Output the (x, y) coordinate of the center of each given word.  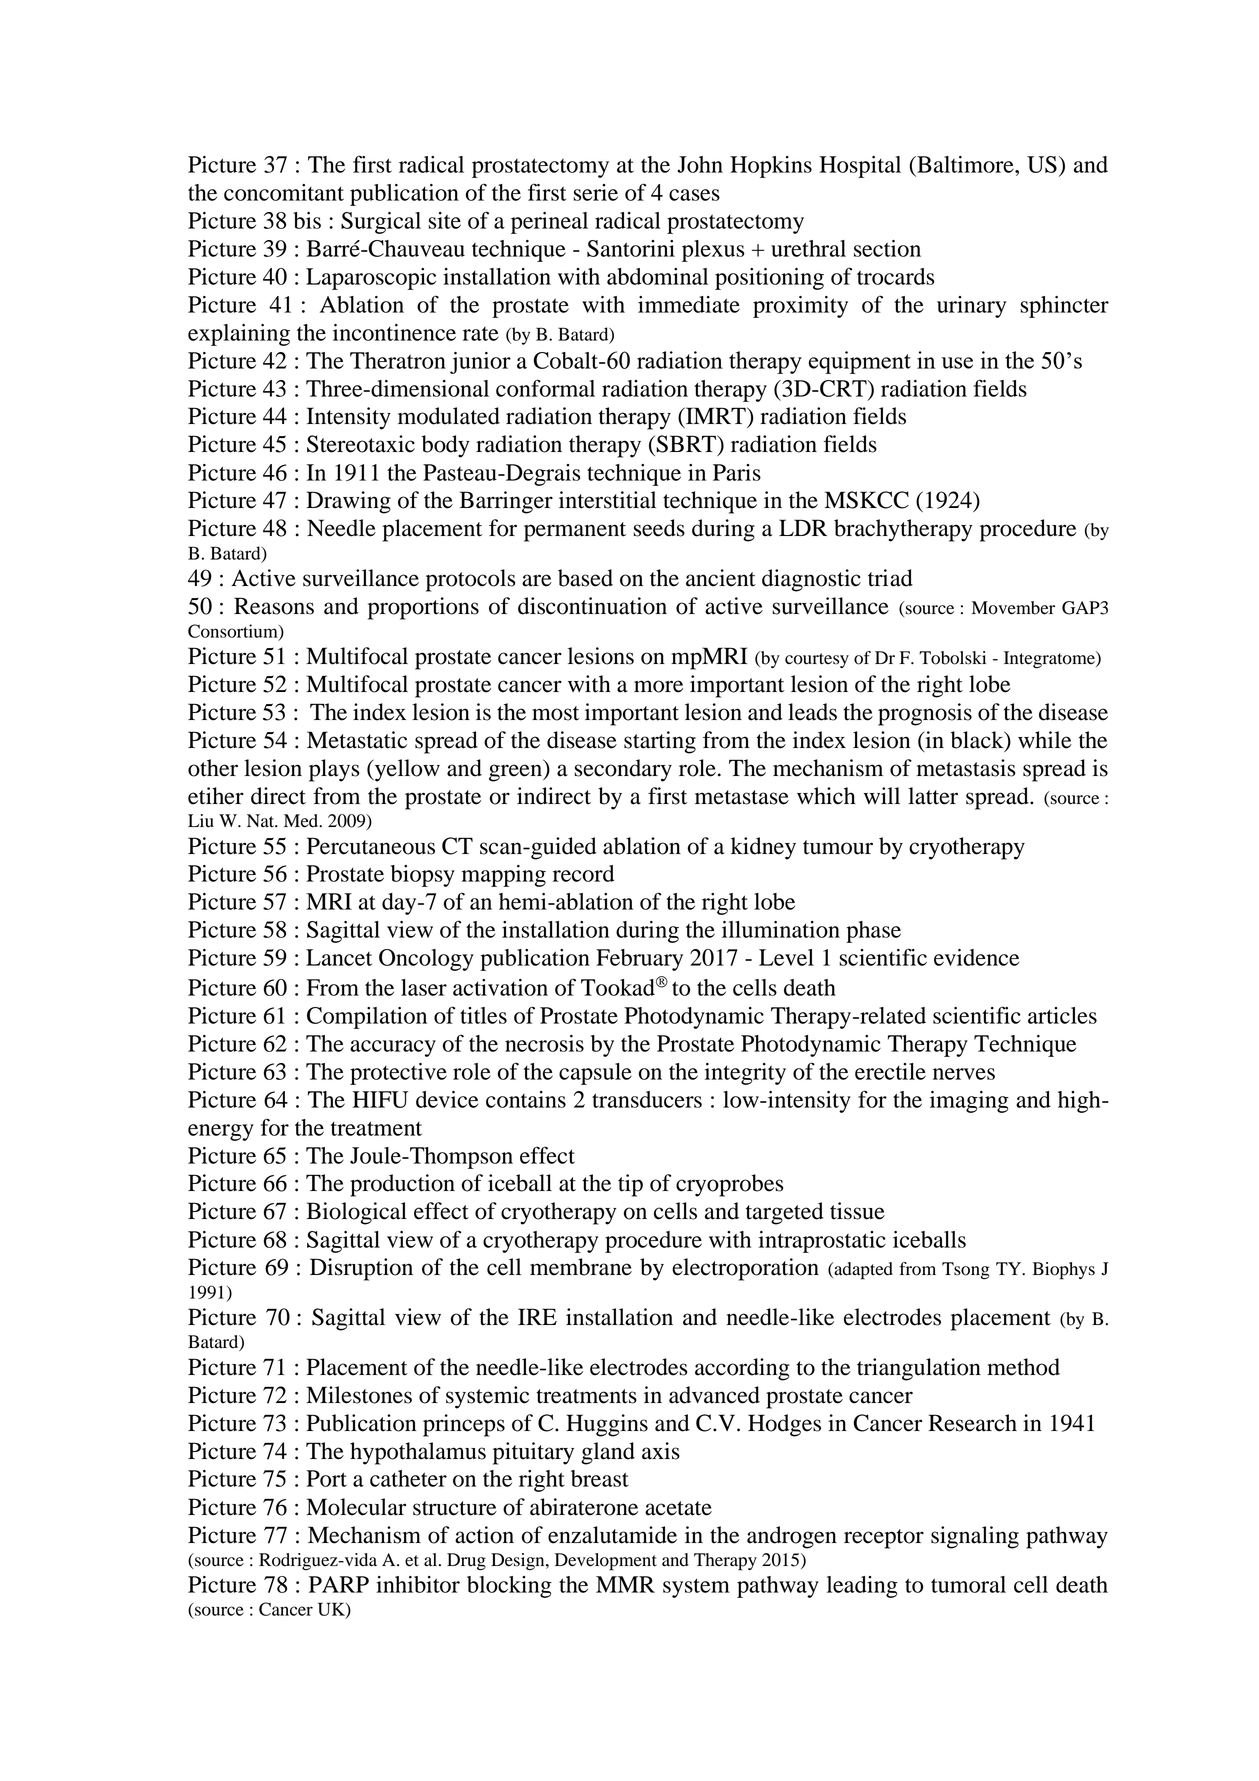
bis (307, 220)
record (584, 873)
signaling (975, 1537)
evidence (976, 957)
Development (606, 1562)
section (887, 248)
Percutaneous (371, 846)
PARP (339, 1584)
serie (595, 192)
